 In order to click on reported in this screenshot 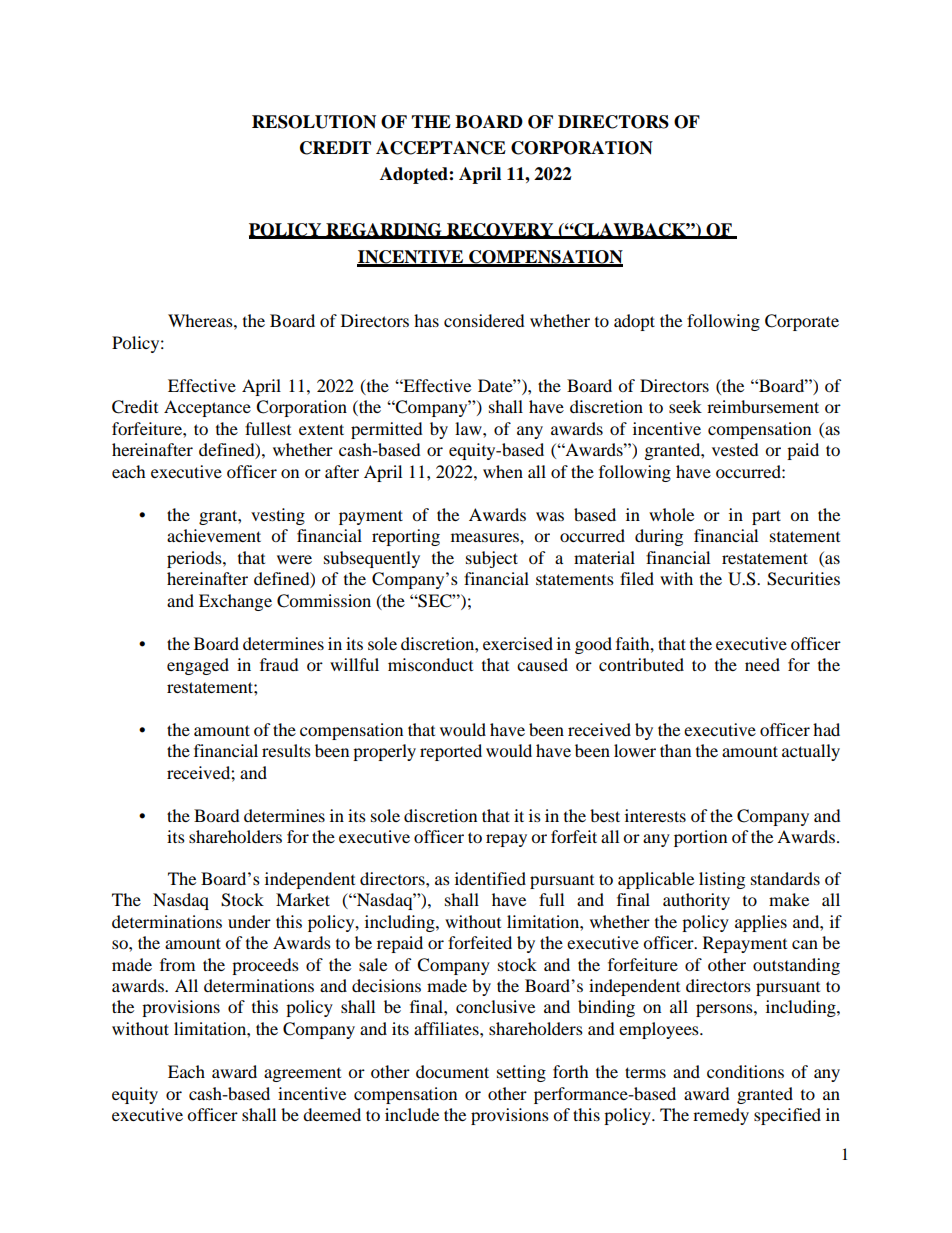, I will do `click(451, 752)`.
